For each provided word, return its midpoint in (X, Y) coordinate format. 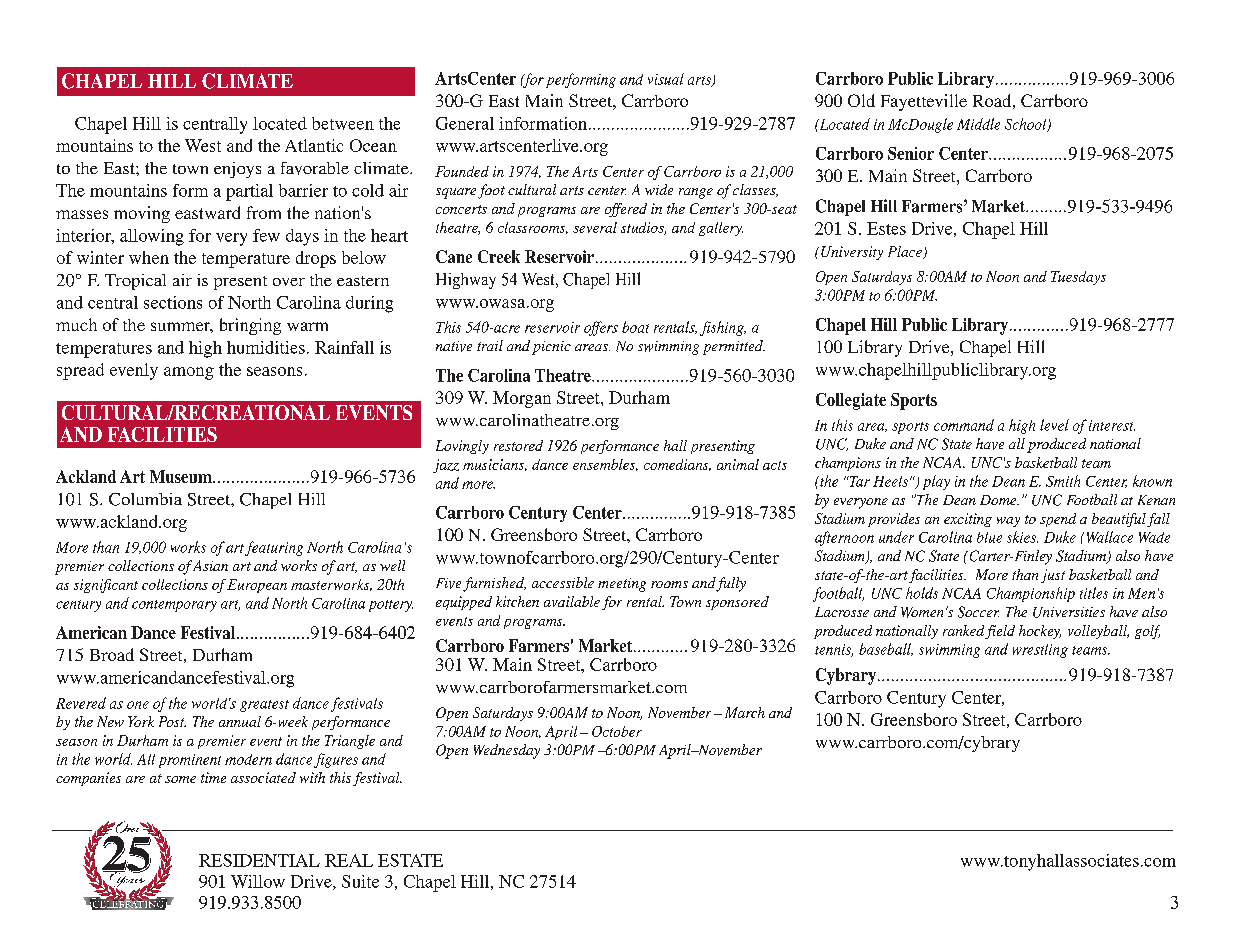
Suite (360, 881)
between (343, 123)
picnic (551, 348)
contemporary (174, 606)
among (189, 373)
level (1054, 425)
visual (666, 79)
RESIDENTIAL (259, 860)
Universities (1069, 612)
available (572, 601)
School (1027, 125)
